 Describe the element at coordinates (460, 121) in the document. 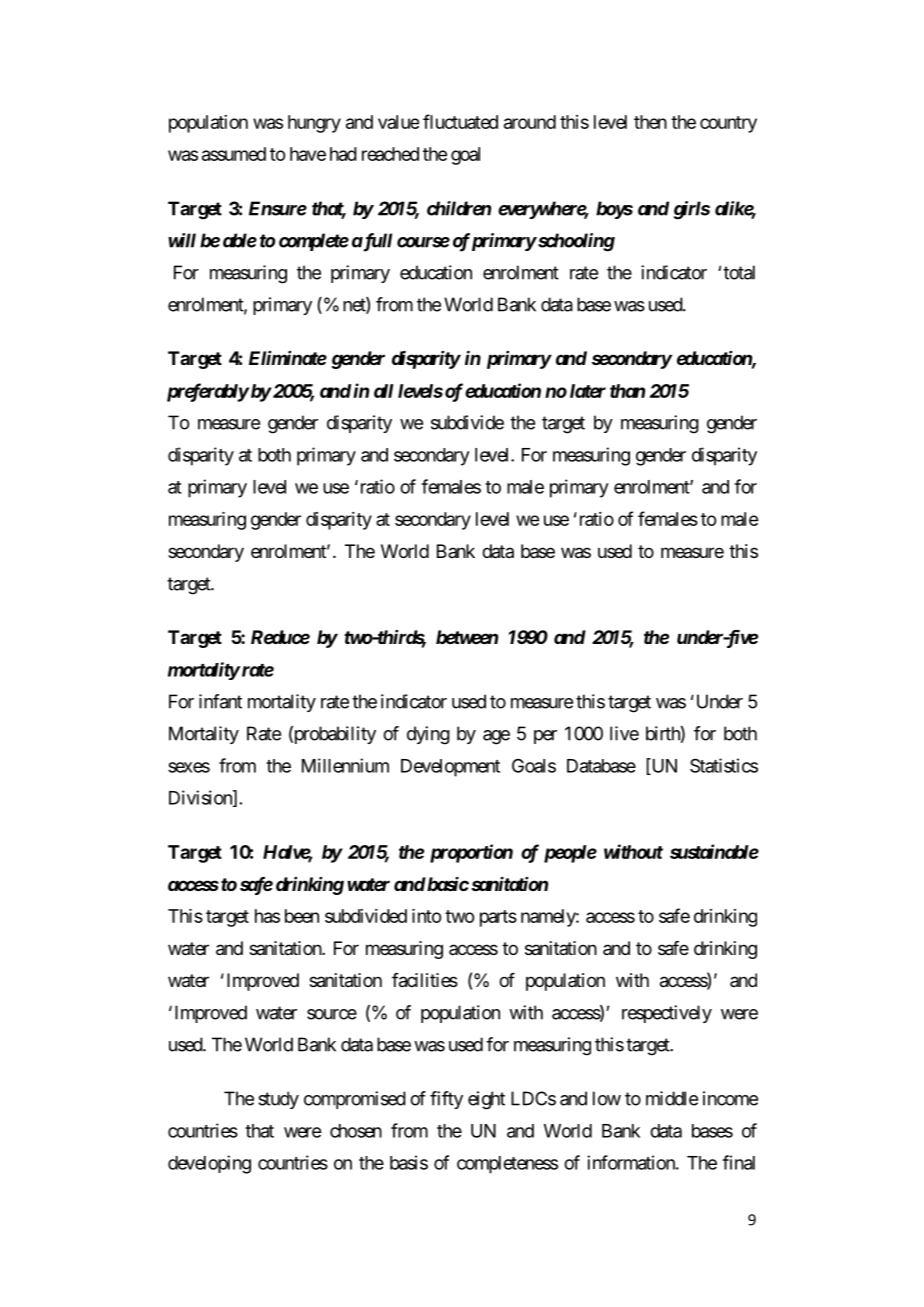

I see `fluctuated` at that location.
